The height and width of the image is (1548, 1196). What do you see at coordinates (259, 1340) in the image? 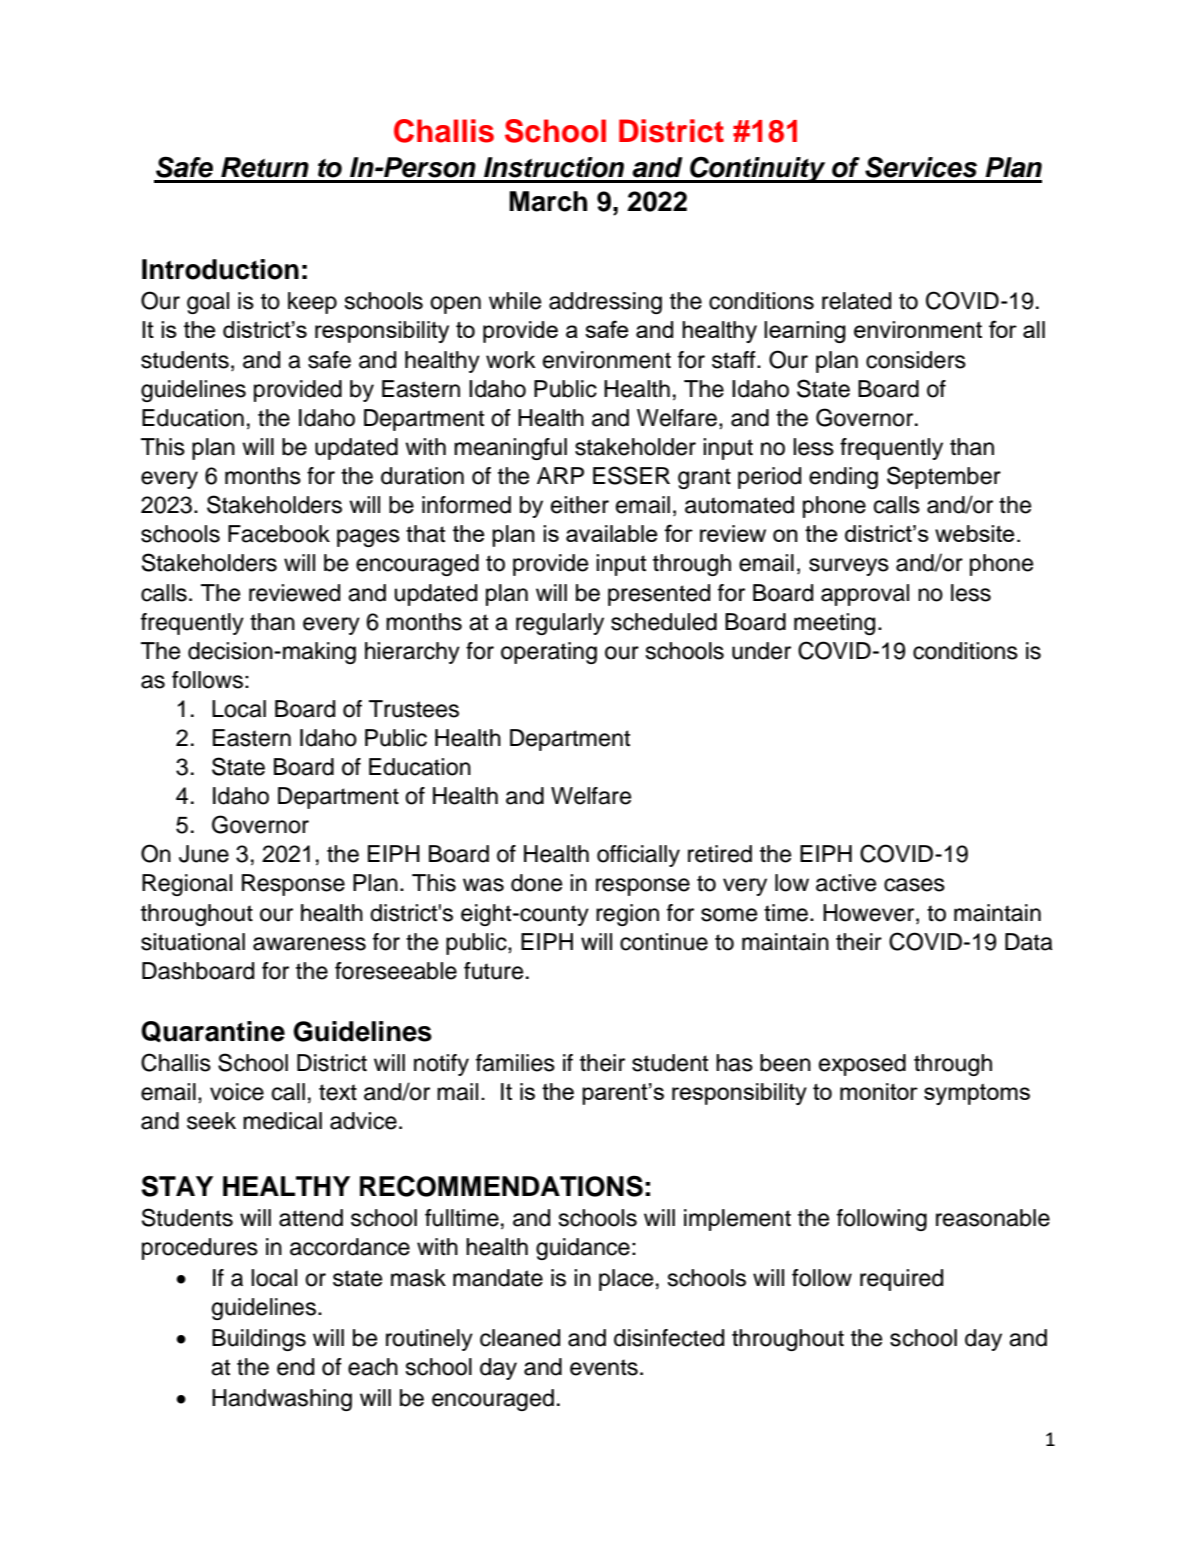
I see `Buildings` at bounding box center [259, 1340].
